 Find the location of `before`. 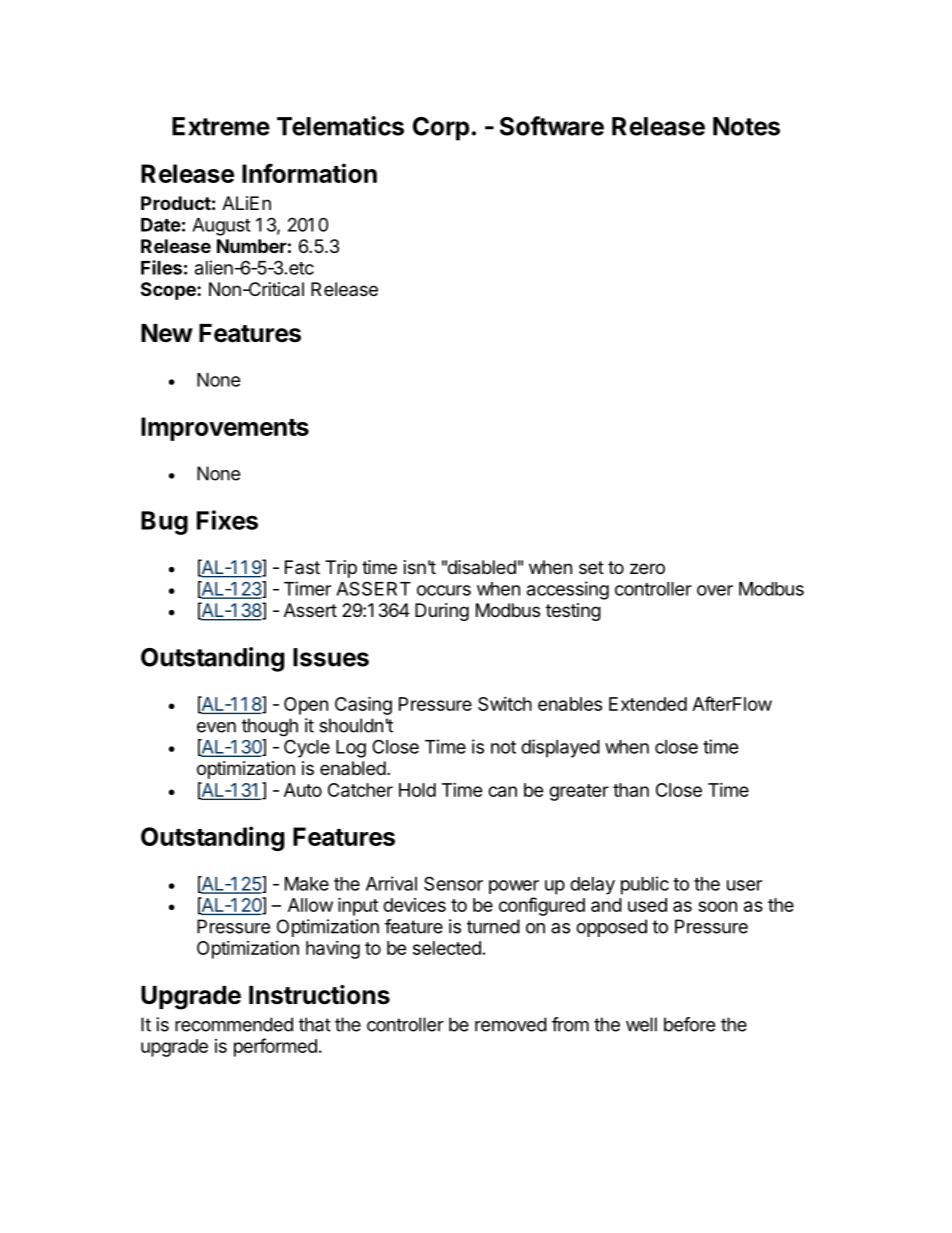

before is located at coordinates (689, 1024).
